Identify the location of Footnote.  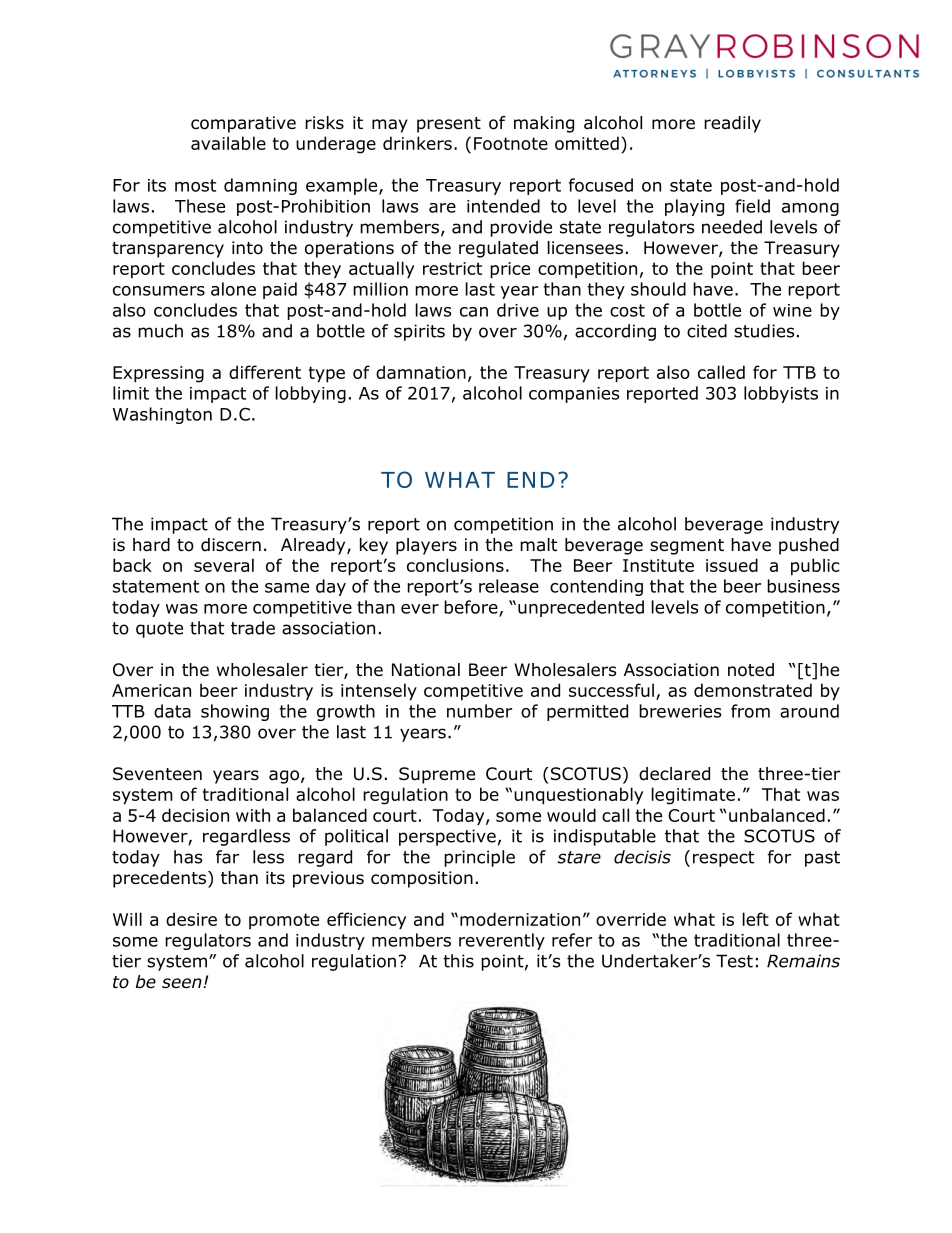
(511, 143).
